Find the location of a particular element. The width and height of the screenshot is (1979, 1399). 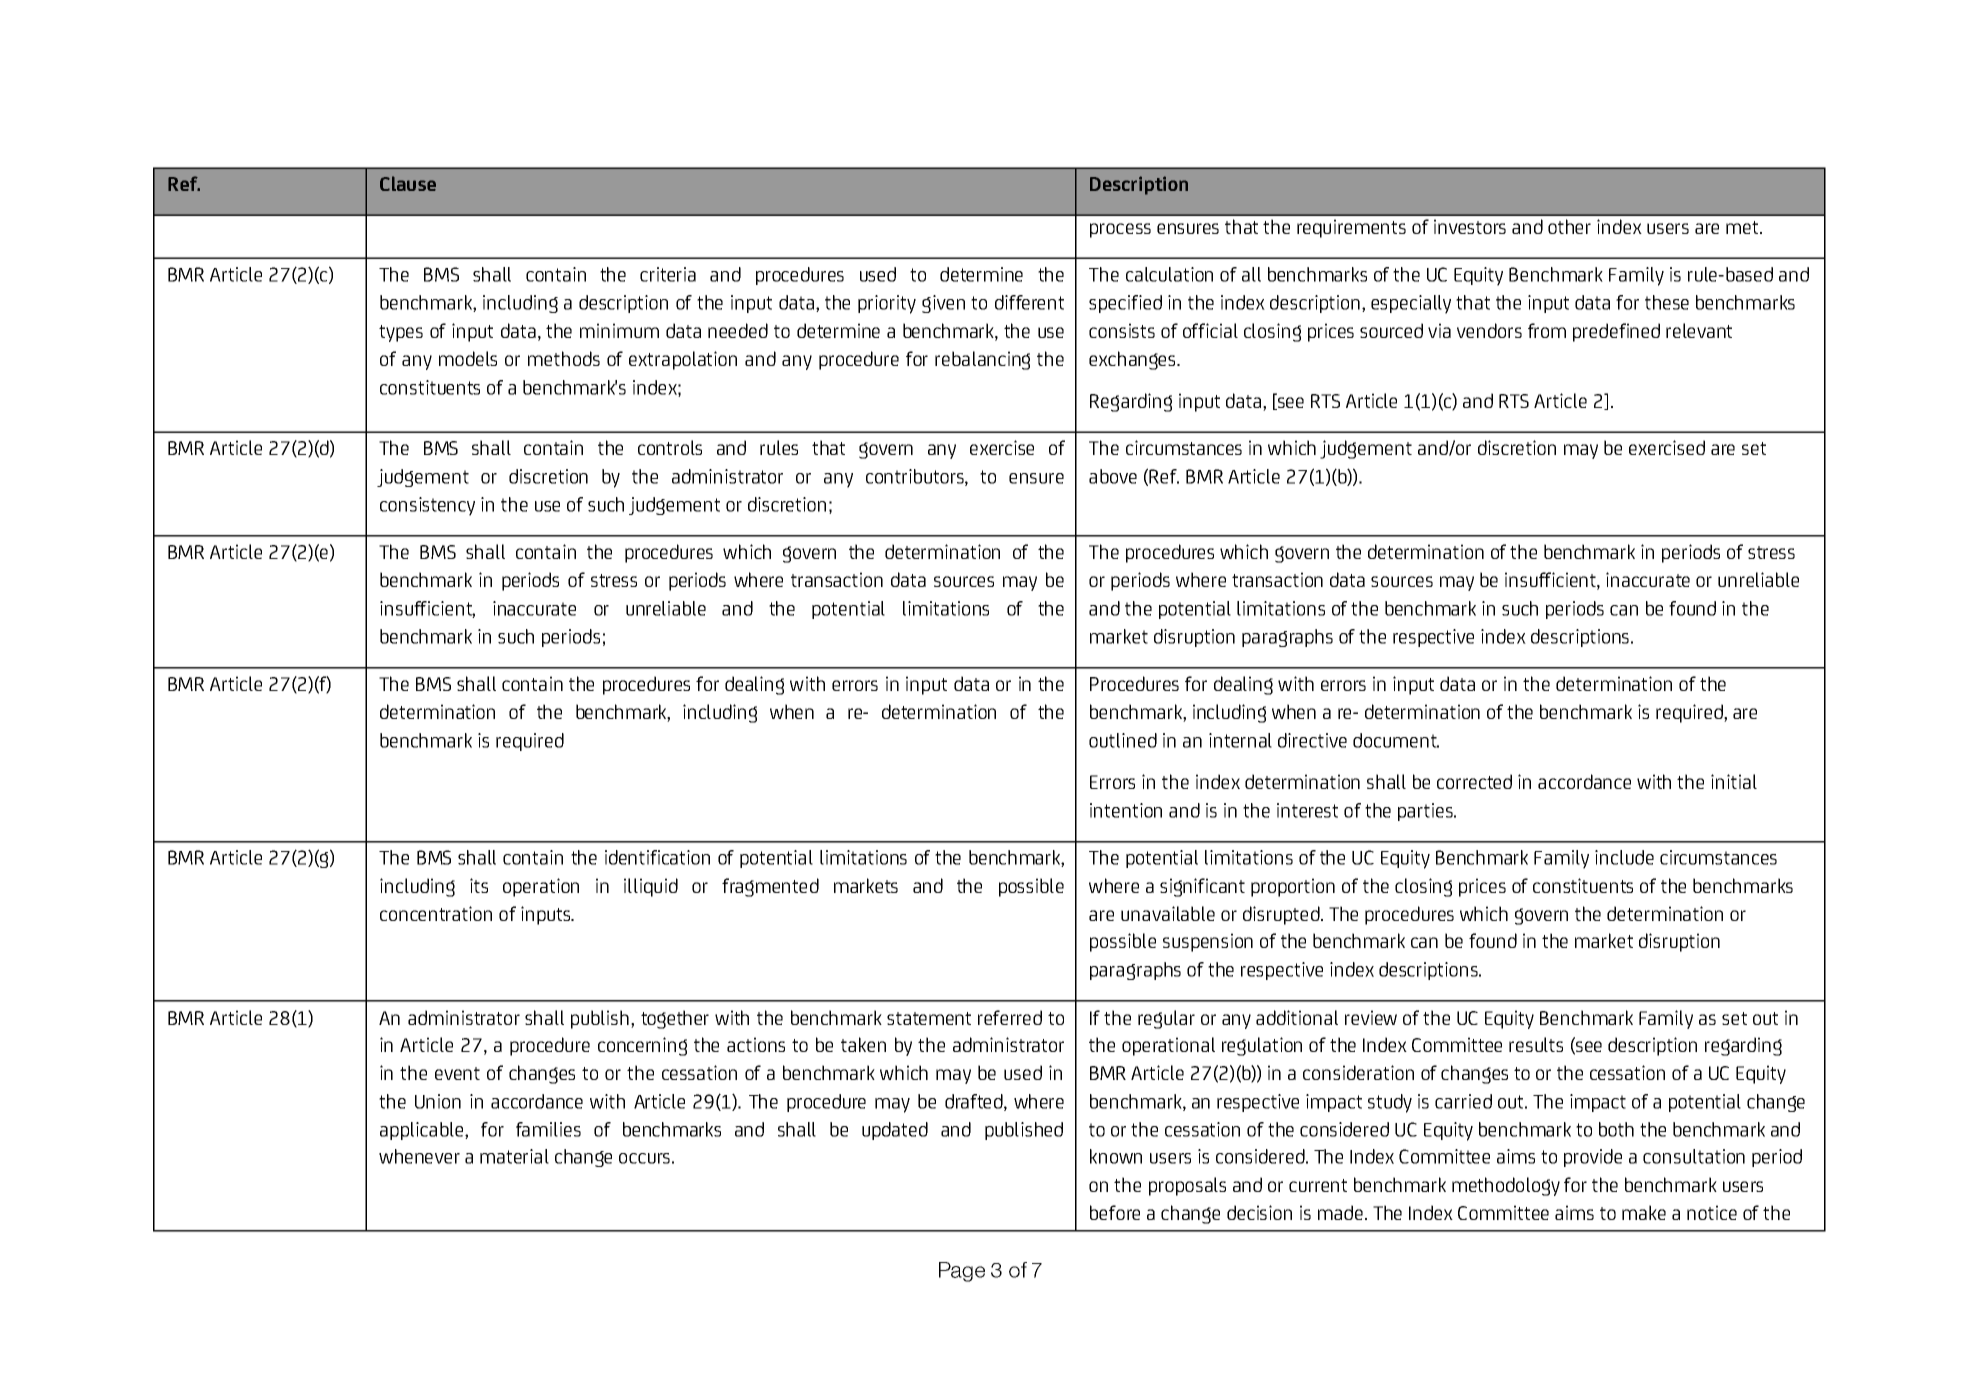

identification is located at coordinates (657, 857).
